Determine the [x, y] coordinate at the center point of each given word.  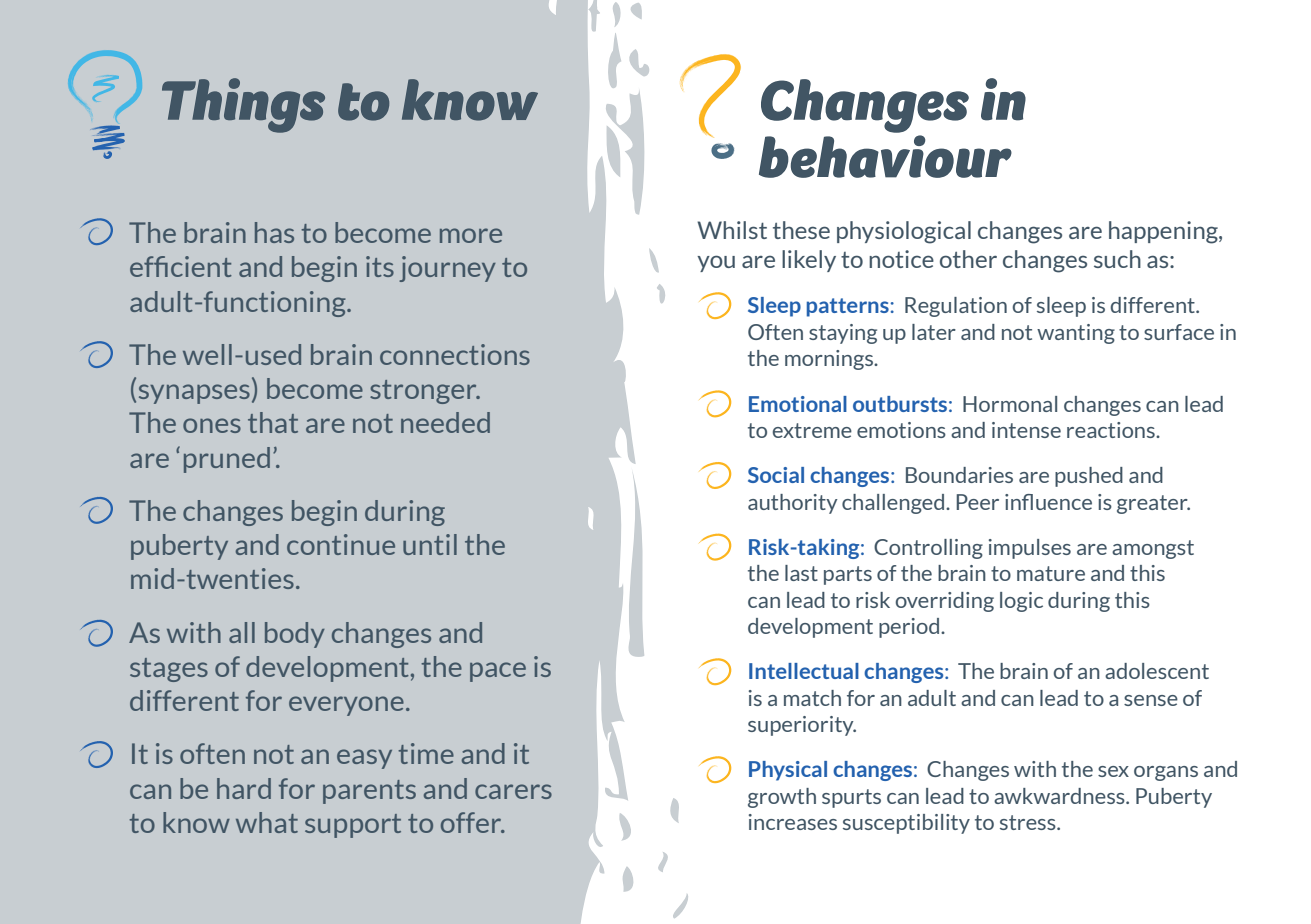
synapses [194, 394]
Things [243, 105]
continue [341, 544]
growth [782, 798]
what [267, 822]
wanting [1076, 334]
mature [1051, 573]
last [801, 573]
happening [1164, 232]
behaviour [885, 156]
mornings [830, 360]
